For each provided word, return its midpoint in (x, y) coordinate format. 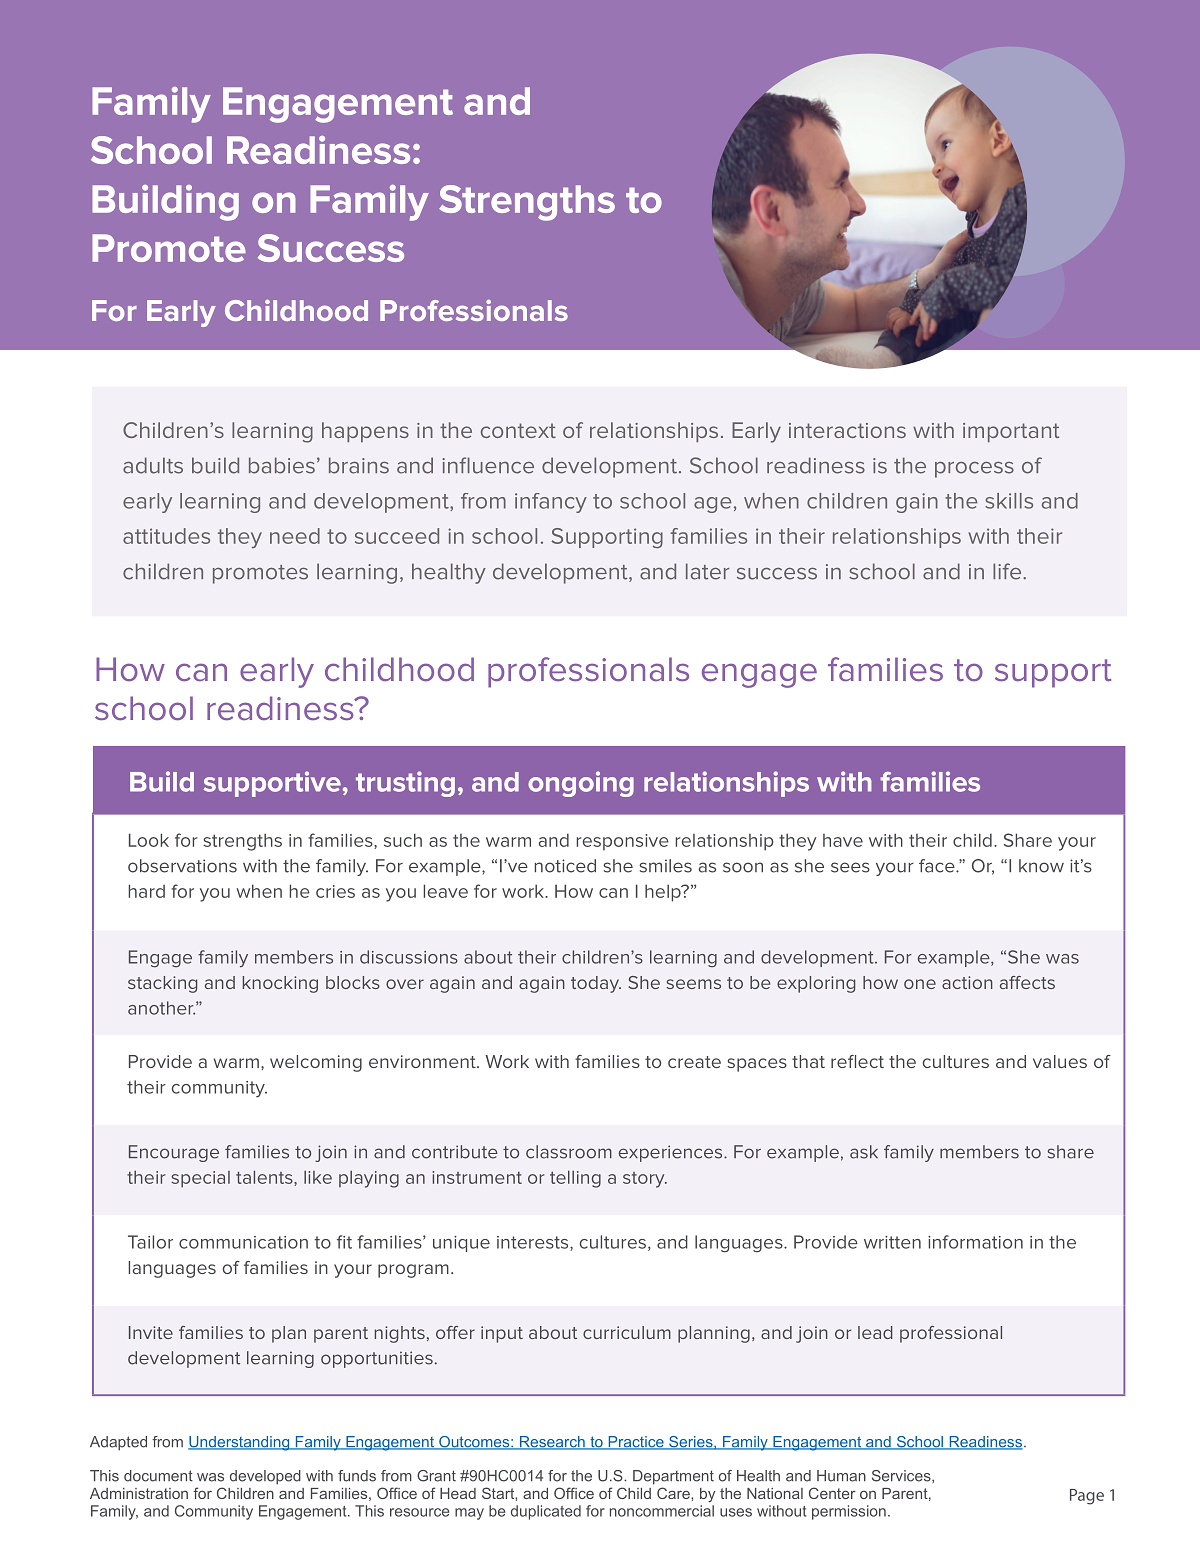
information (975, 1242)
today (596, 984)
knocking (280, 984)
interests (534, 1243)
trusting (405, 784)
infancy (551, 503)
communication (243, 1242)
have (843, 840)
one (920, 984)
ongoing (581, 784)
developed (265, 1477)
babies (282, 465)
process (974, 470)
